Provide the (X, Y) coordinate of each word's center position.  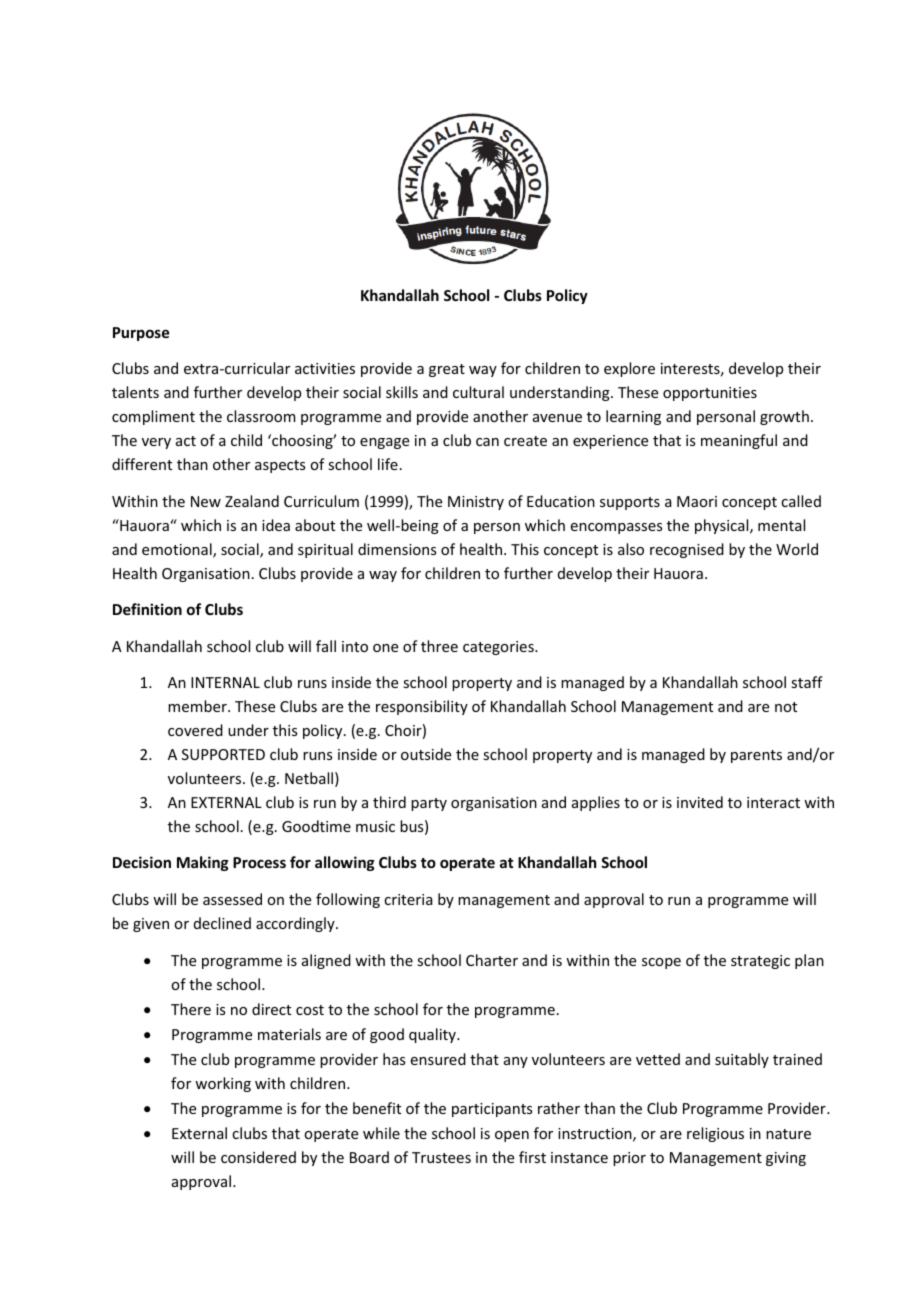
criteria (408, 899)
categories (499, 648)
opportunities (710, 394)
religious (715, 1134)
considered (258, 1157)
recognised (687, 550)
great (447, 370)
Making (203, 863)
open (512, 1136)
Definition (147, 609)
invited (700, 802)
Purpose (141, 334)
